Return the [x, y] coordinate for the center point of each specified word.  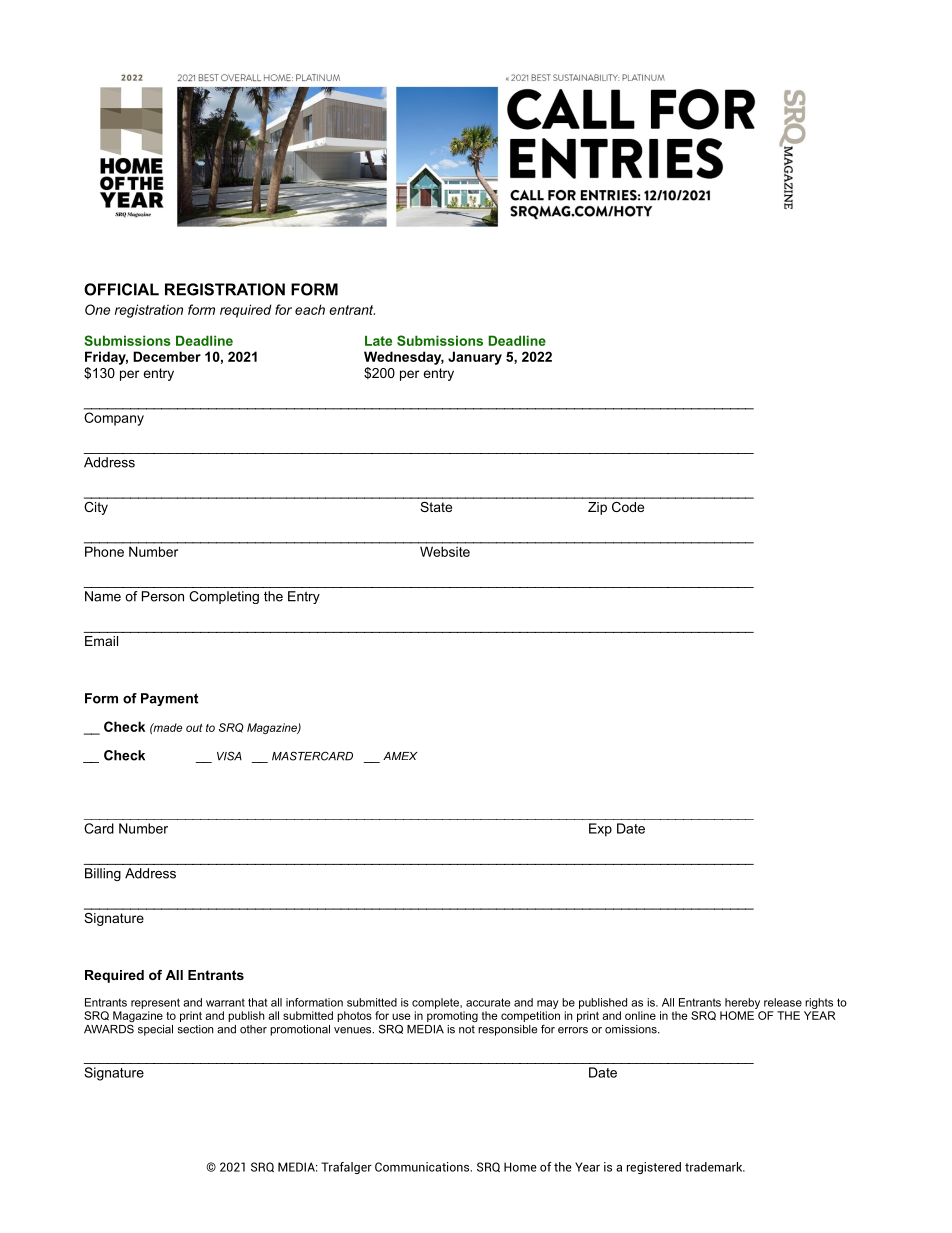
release [783, 1002]
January [475, 358]
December [167, 356]
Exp [600, 830]
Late [378, 341]
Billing [103, 874]
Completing [224, 597]
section [195, 1029]
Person [163, 596]
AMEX [400, 756]
